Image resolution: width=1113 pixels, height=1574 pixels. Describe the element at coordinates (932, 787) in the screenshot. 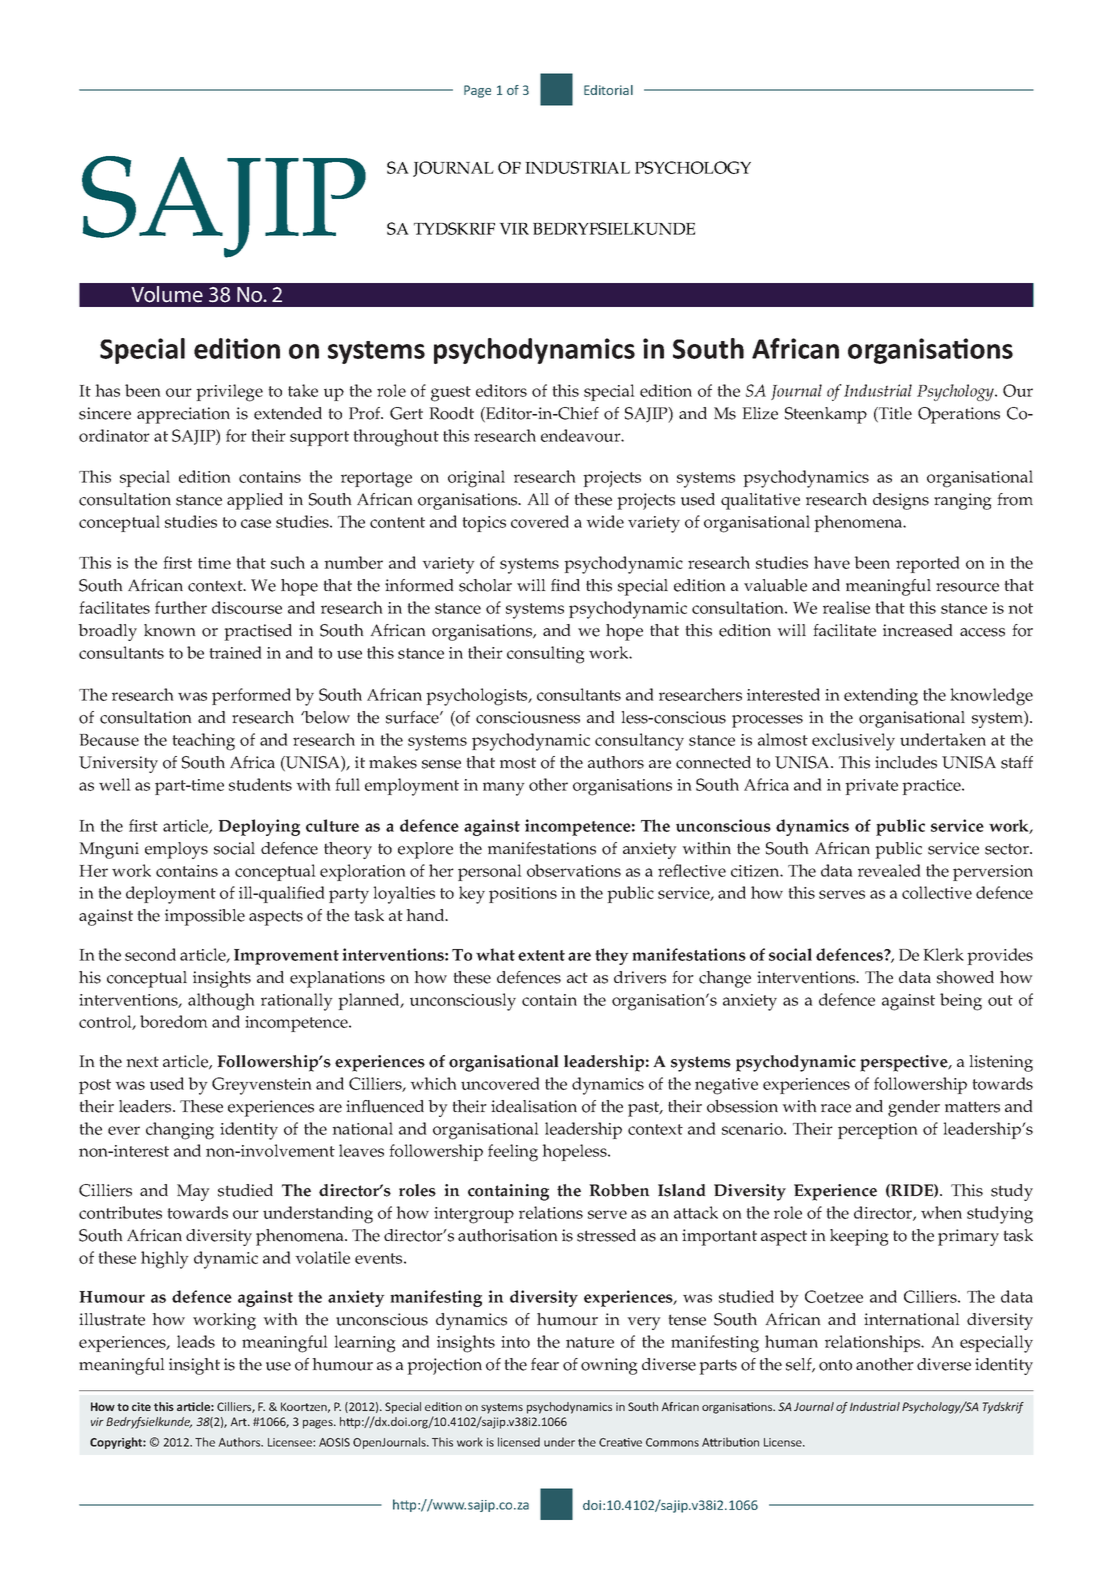

I see `practice` at that location.
